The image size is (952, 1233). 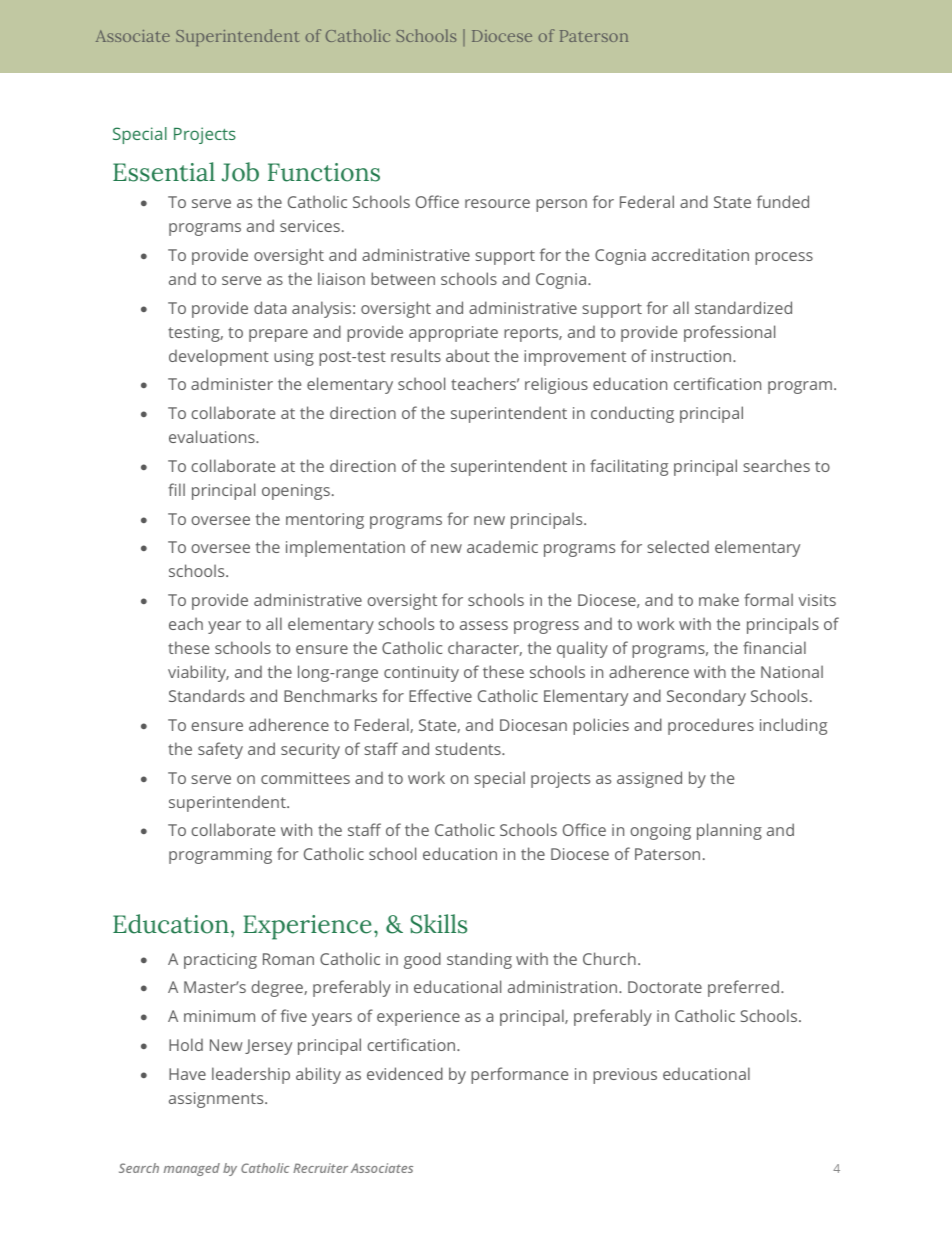 What do you see at coordinates (207, 695) in the screenshot?
I see `Standards` at bounding box center [207, 695].
